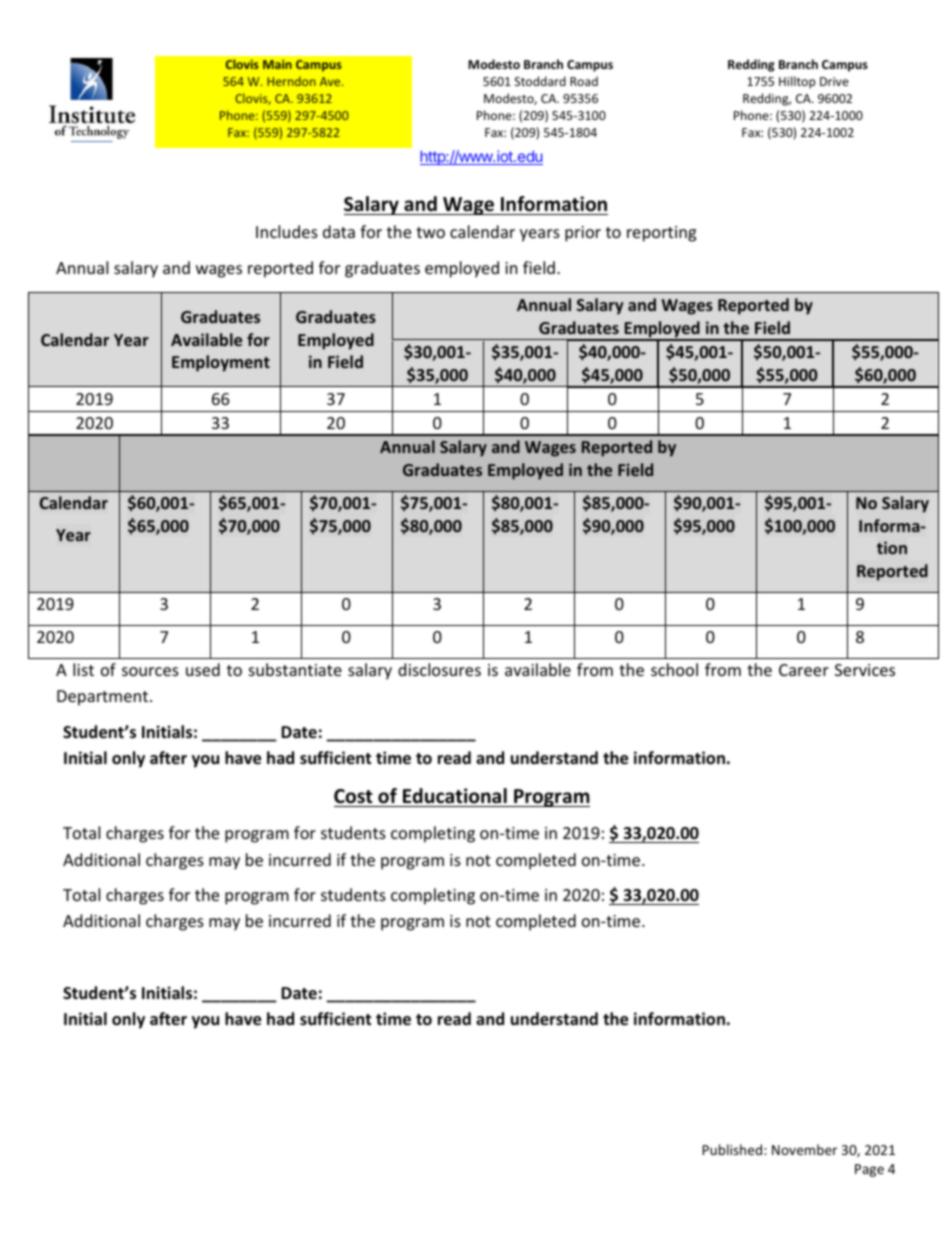  What do you see at coordinates (797, 82) in the image?
I see `Hilltop` at bounding box center [797, 82].
